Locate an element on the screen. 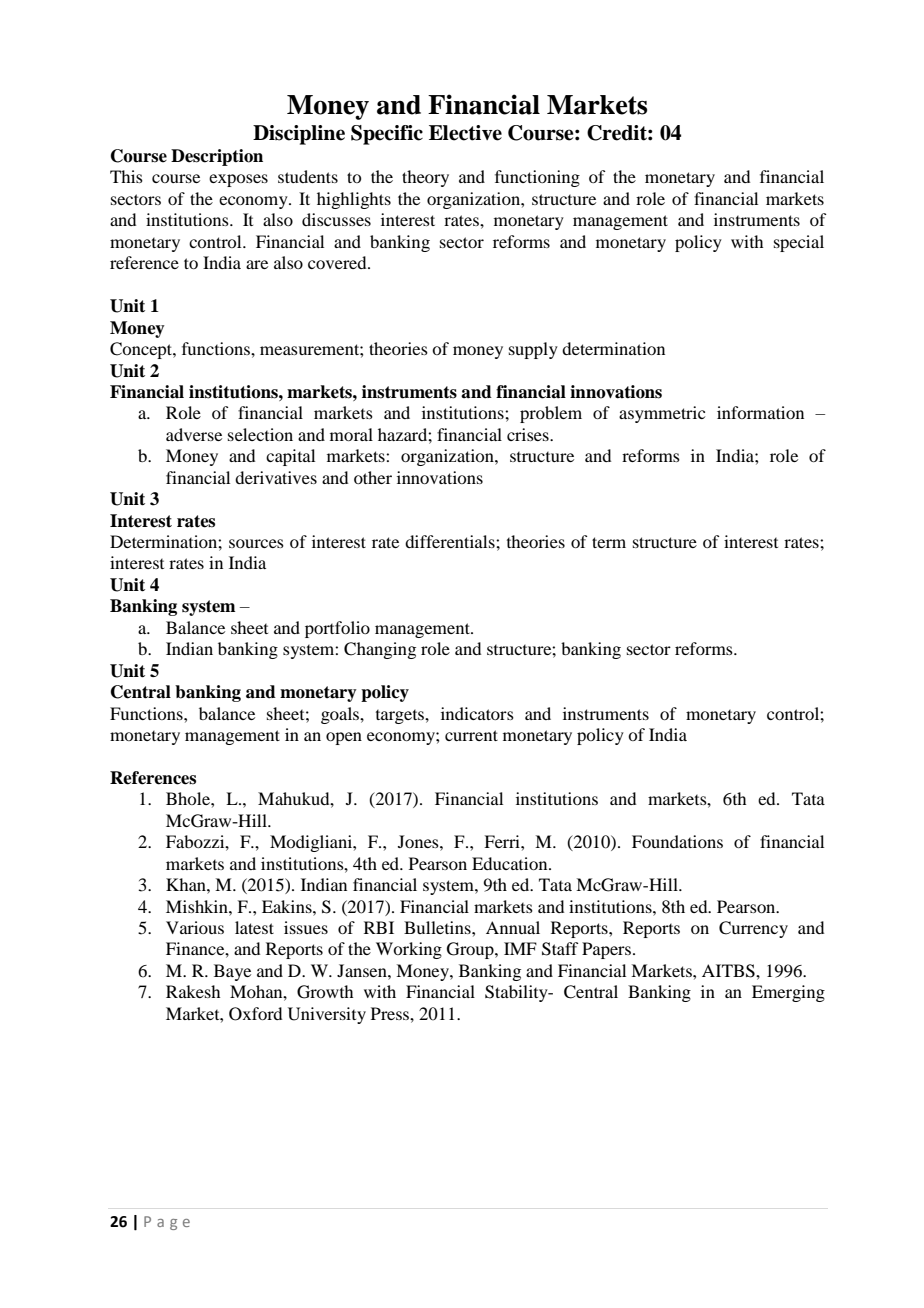 The height and width of the screenshot is (1308, 924). open is located at coordinates (344, 738).
